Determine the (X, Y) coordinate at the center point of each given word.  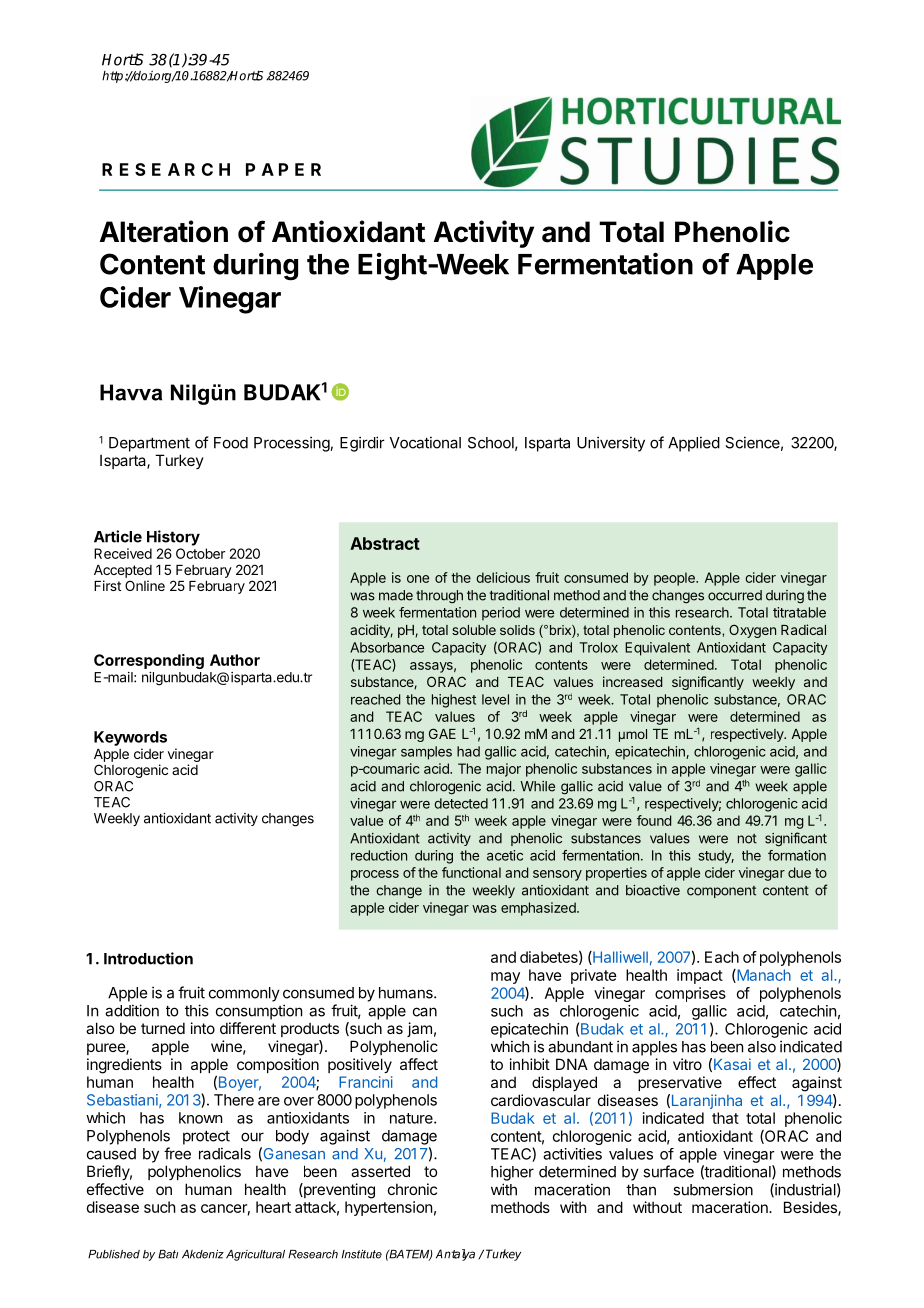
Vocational (425, 442)
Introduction (148, 958)
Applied (694, 444)
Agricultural (255, 1255)
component (721, 892)
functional (471, 872)
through (439, 597)
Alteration (164, 231)
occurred (735, 595)
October (200, 553)
